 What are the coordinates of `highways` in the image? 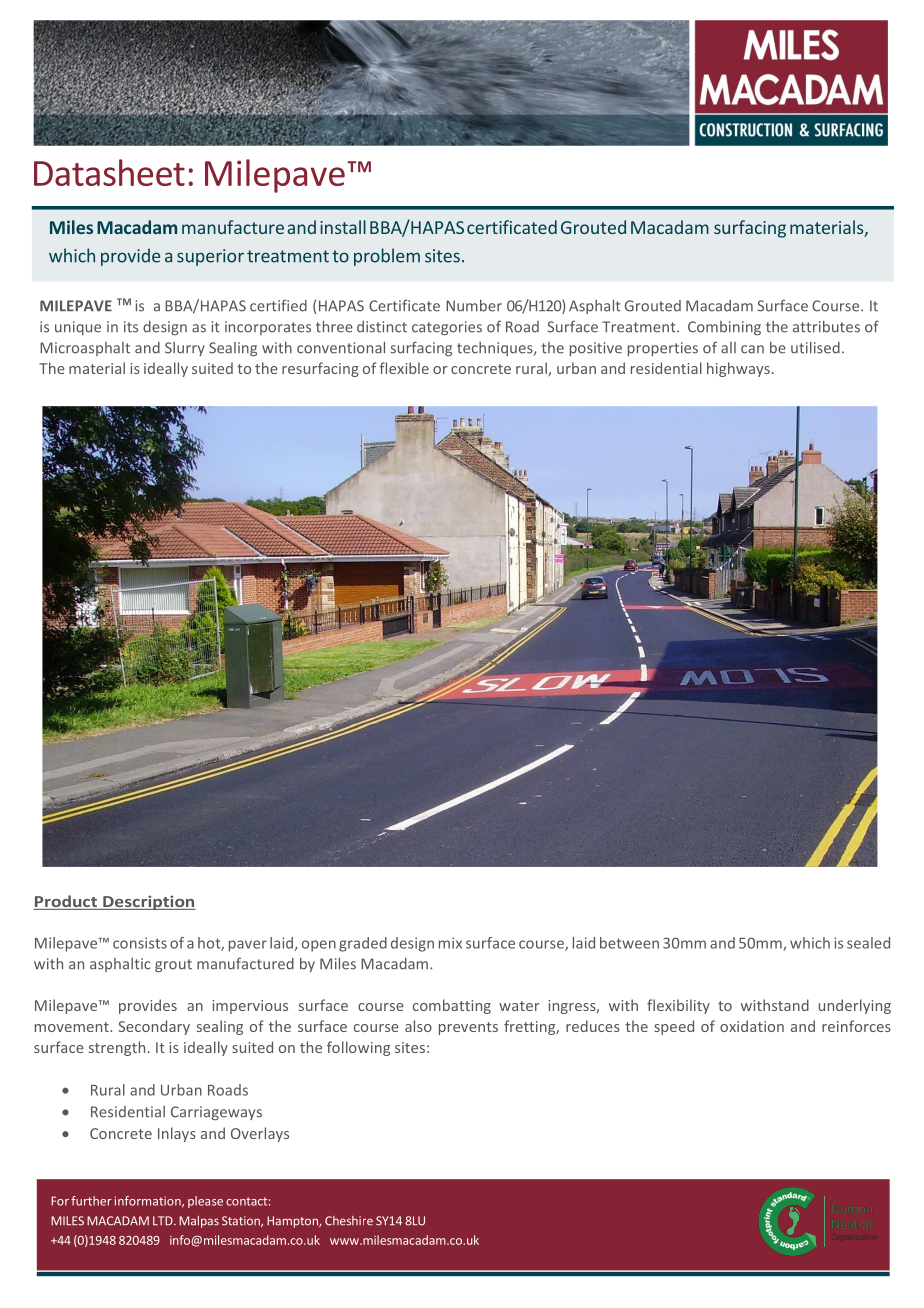 It's located at (738, 369).
